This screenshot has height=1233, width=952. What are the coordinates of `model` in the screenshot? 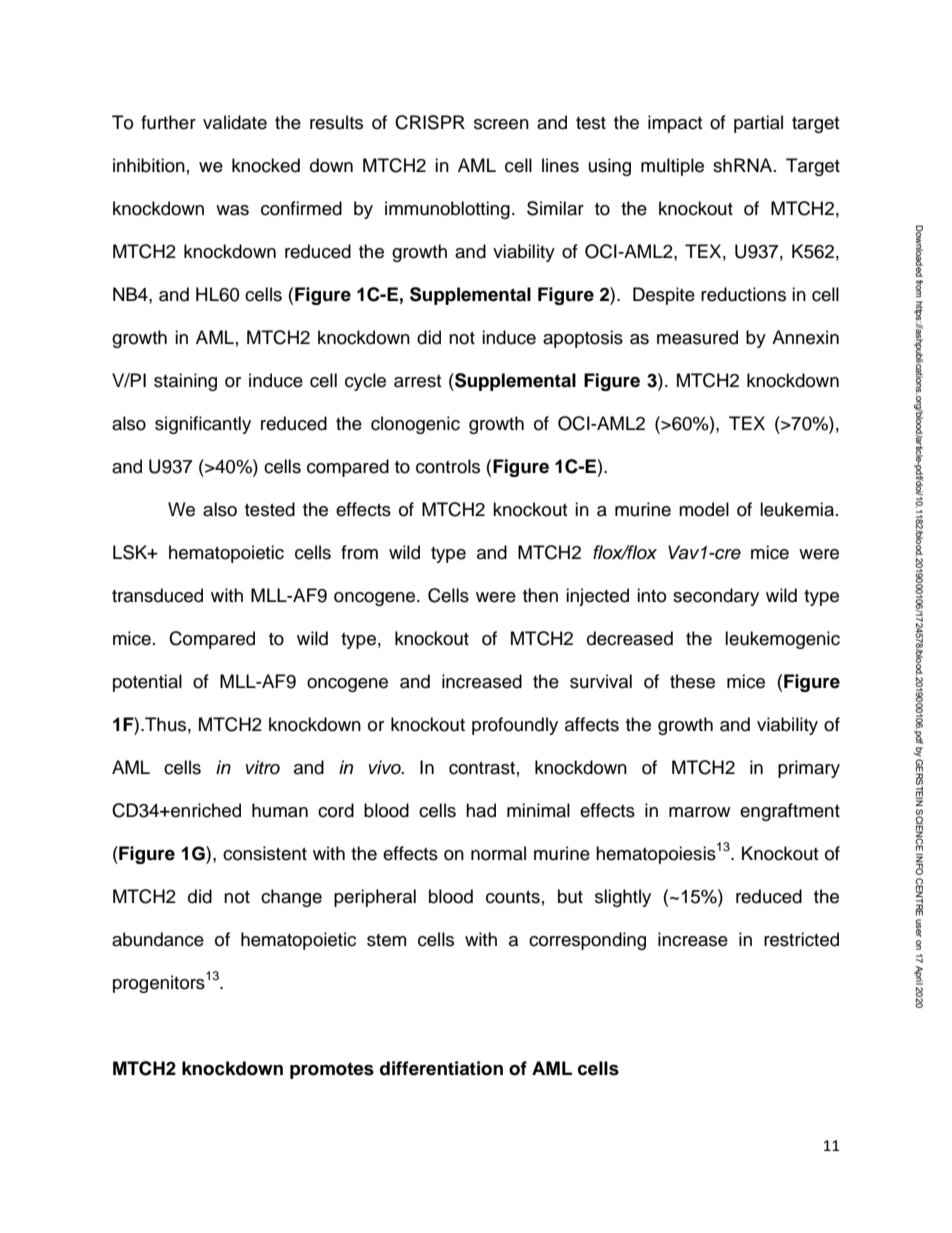 It's located at (704, 509).
